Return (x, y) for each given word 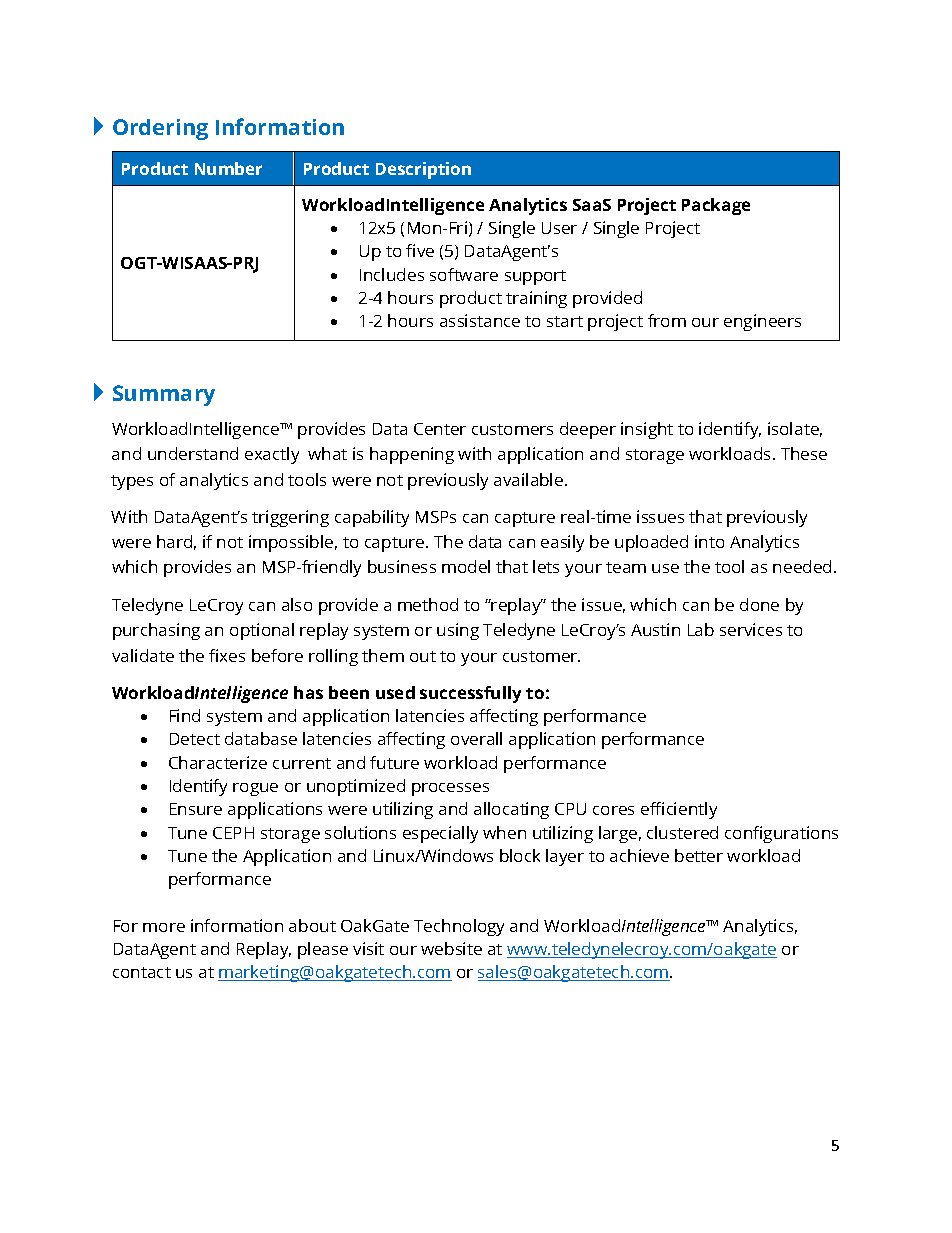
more (164, 927)
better (699, 855)
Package (716, 206)
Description (423, 170)
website (451, 948)
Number (228, 168)
